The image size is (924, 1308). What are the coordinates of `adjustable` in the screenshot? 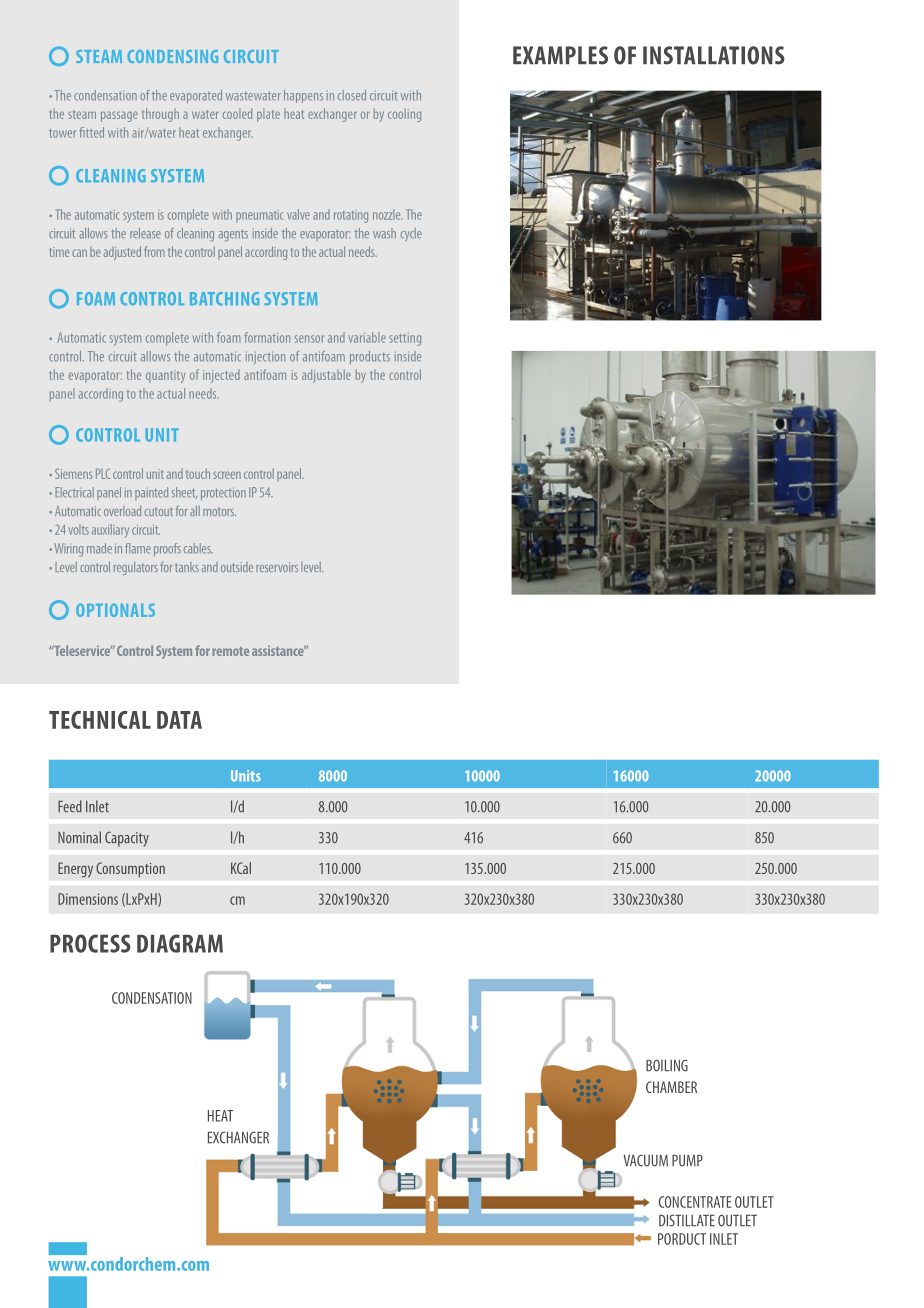 It's located at (326, 376).
